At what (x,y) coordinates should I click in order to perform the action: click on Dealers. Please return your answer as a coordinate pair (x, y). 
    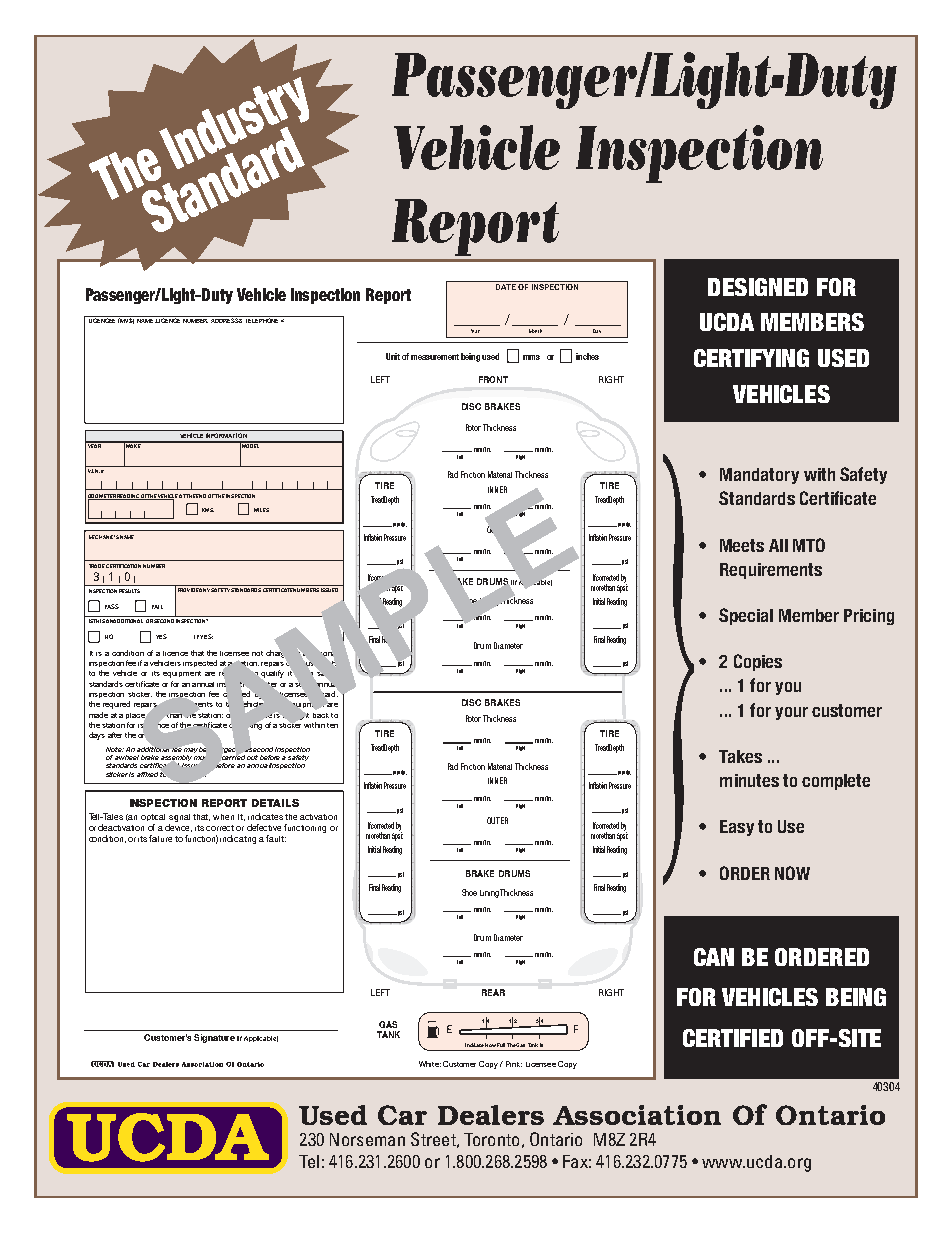
    Looking at the image, I should click on (491, 1115).
